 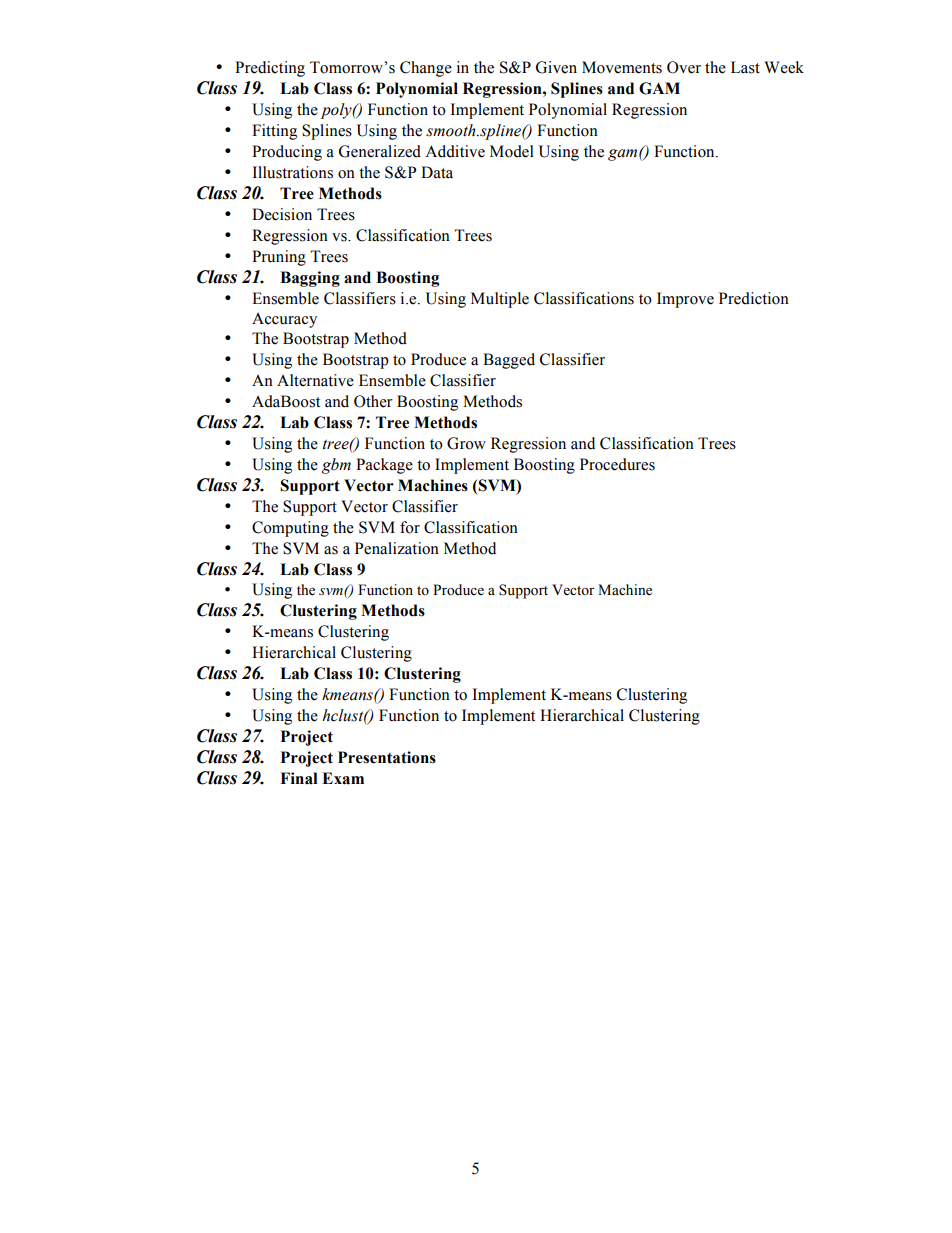 What do you see at coordinates (556, 67) in the page?
I see `Given` at bounding box center [556, 67].
